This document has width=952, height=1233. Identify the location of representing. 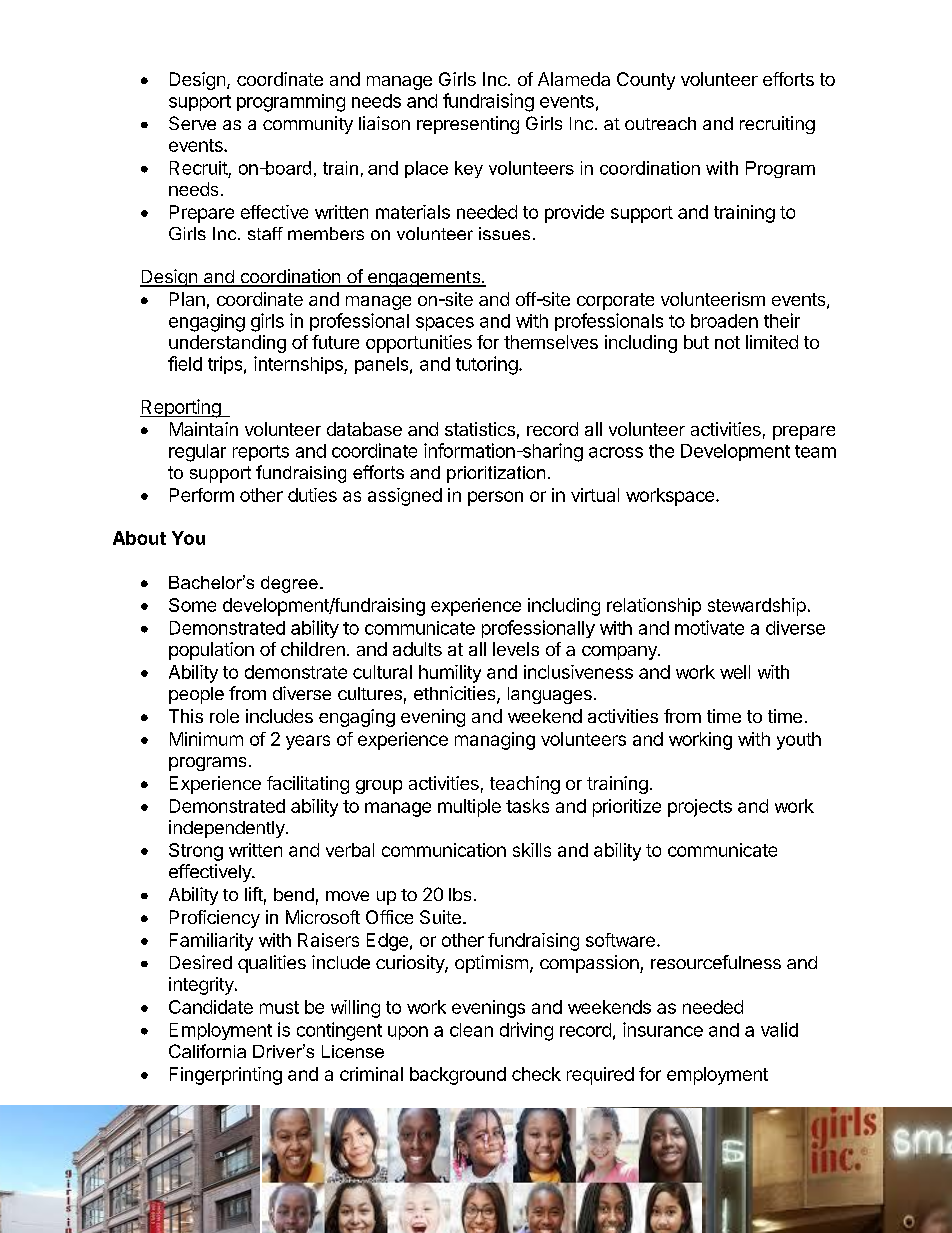
(468, 125).
